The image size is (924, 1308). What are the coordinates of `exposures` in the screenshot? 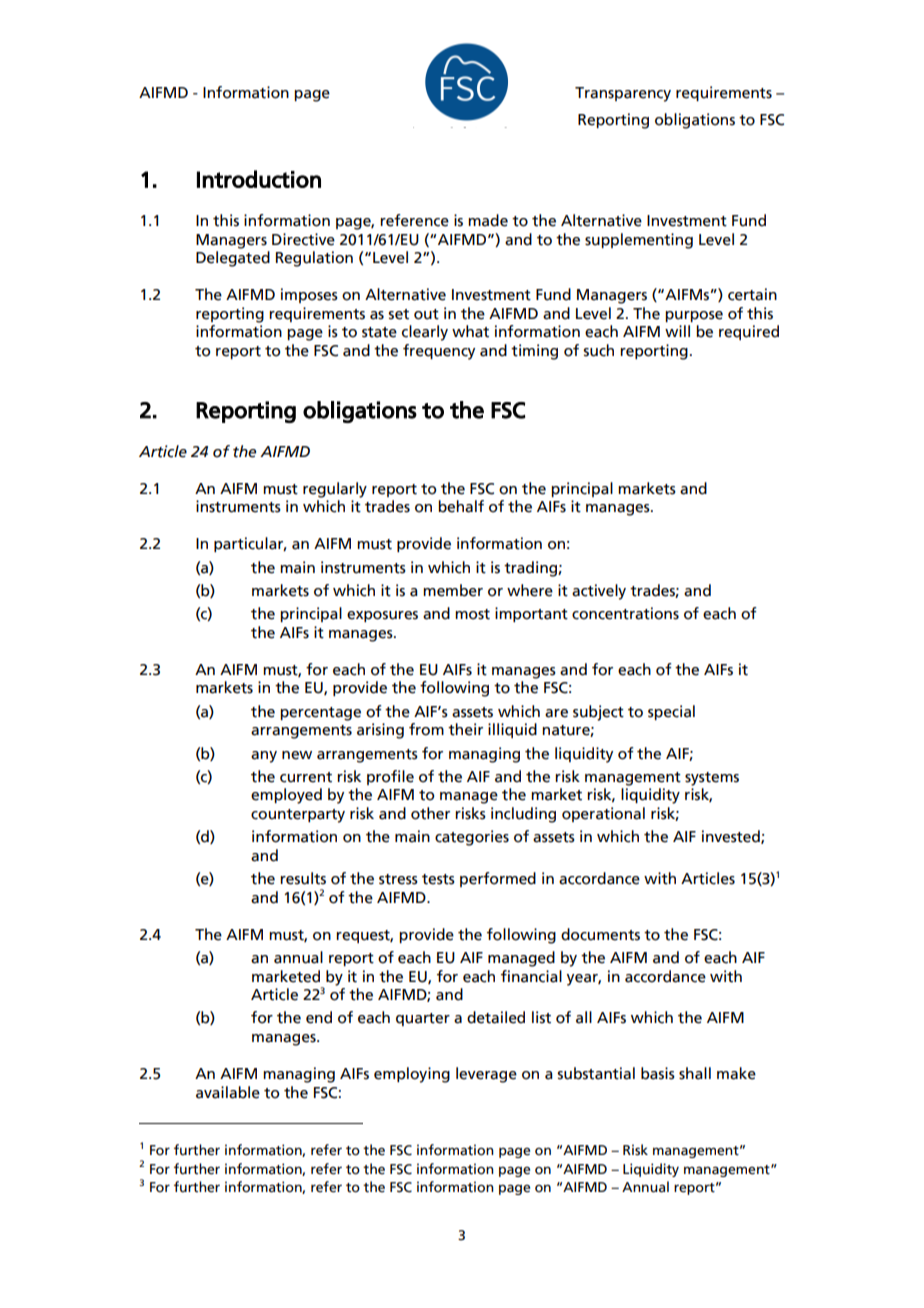 It's located at (382, 616).
